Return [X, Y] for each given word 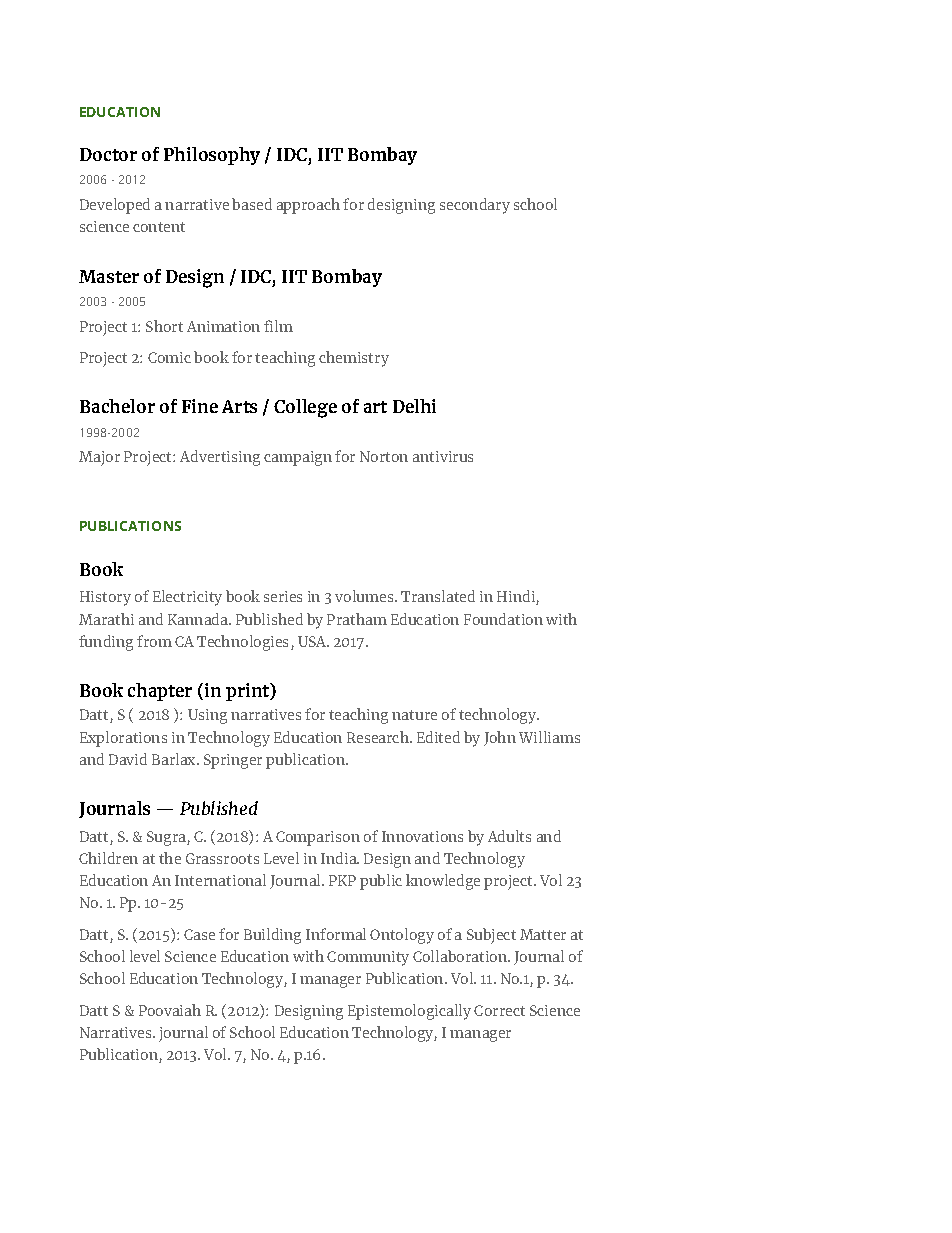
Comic [169, 357]
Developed [115, 206]
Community [368, 958]
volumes [365, 596]
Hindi [517, 597]
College [305, 408]
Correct [499, 1010]
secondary [475, 206]
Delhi [414, 406]
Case [199, 934]
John [500, 738]
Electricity [187, 598]
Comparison [318, 838]
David [128, 759]
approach [308, 206]
